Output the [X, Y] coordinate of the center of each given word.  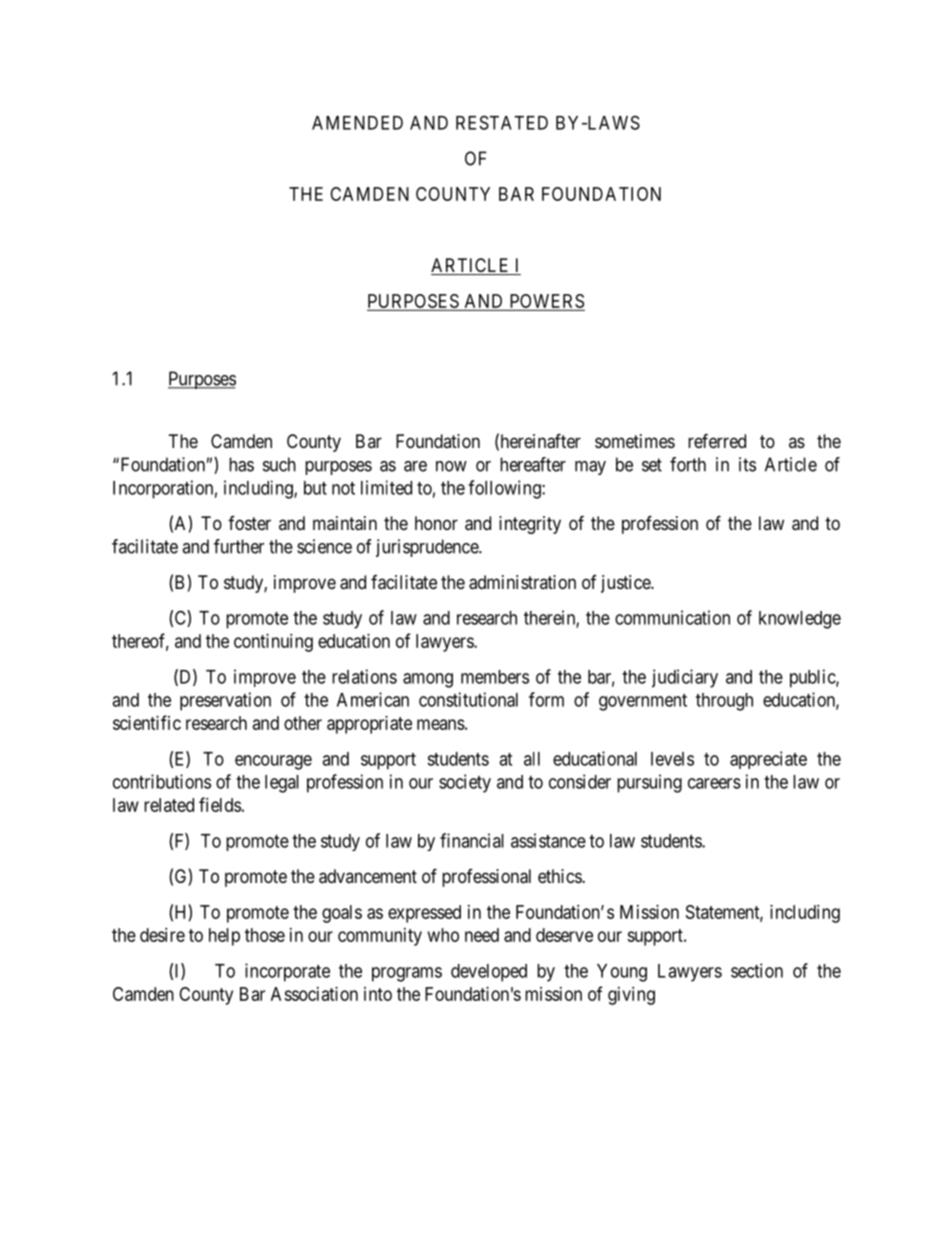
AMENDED [357, 123]
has [241, 464]
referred [717, 440]
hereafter [533, 464]
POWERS [547, 301]
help [224, 937]
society [465, 783]
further [239, 546]
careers [714, 783]
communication [672, 617]
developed [489, 973]
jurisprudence [428, 548]
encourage [273, 762]
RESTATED [502, 122]
